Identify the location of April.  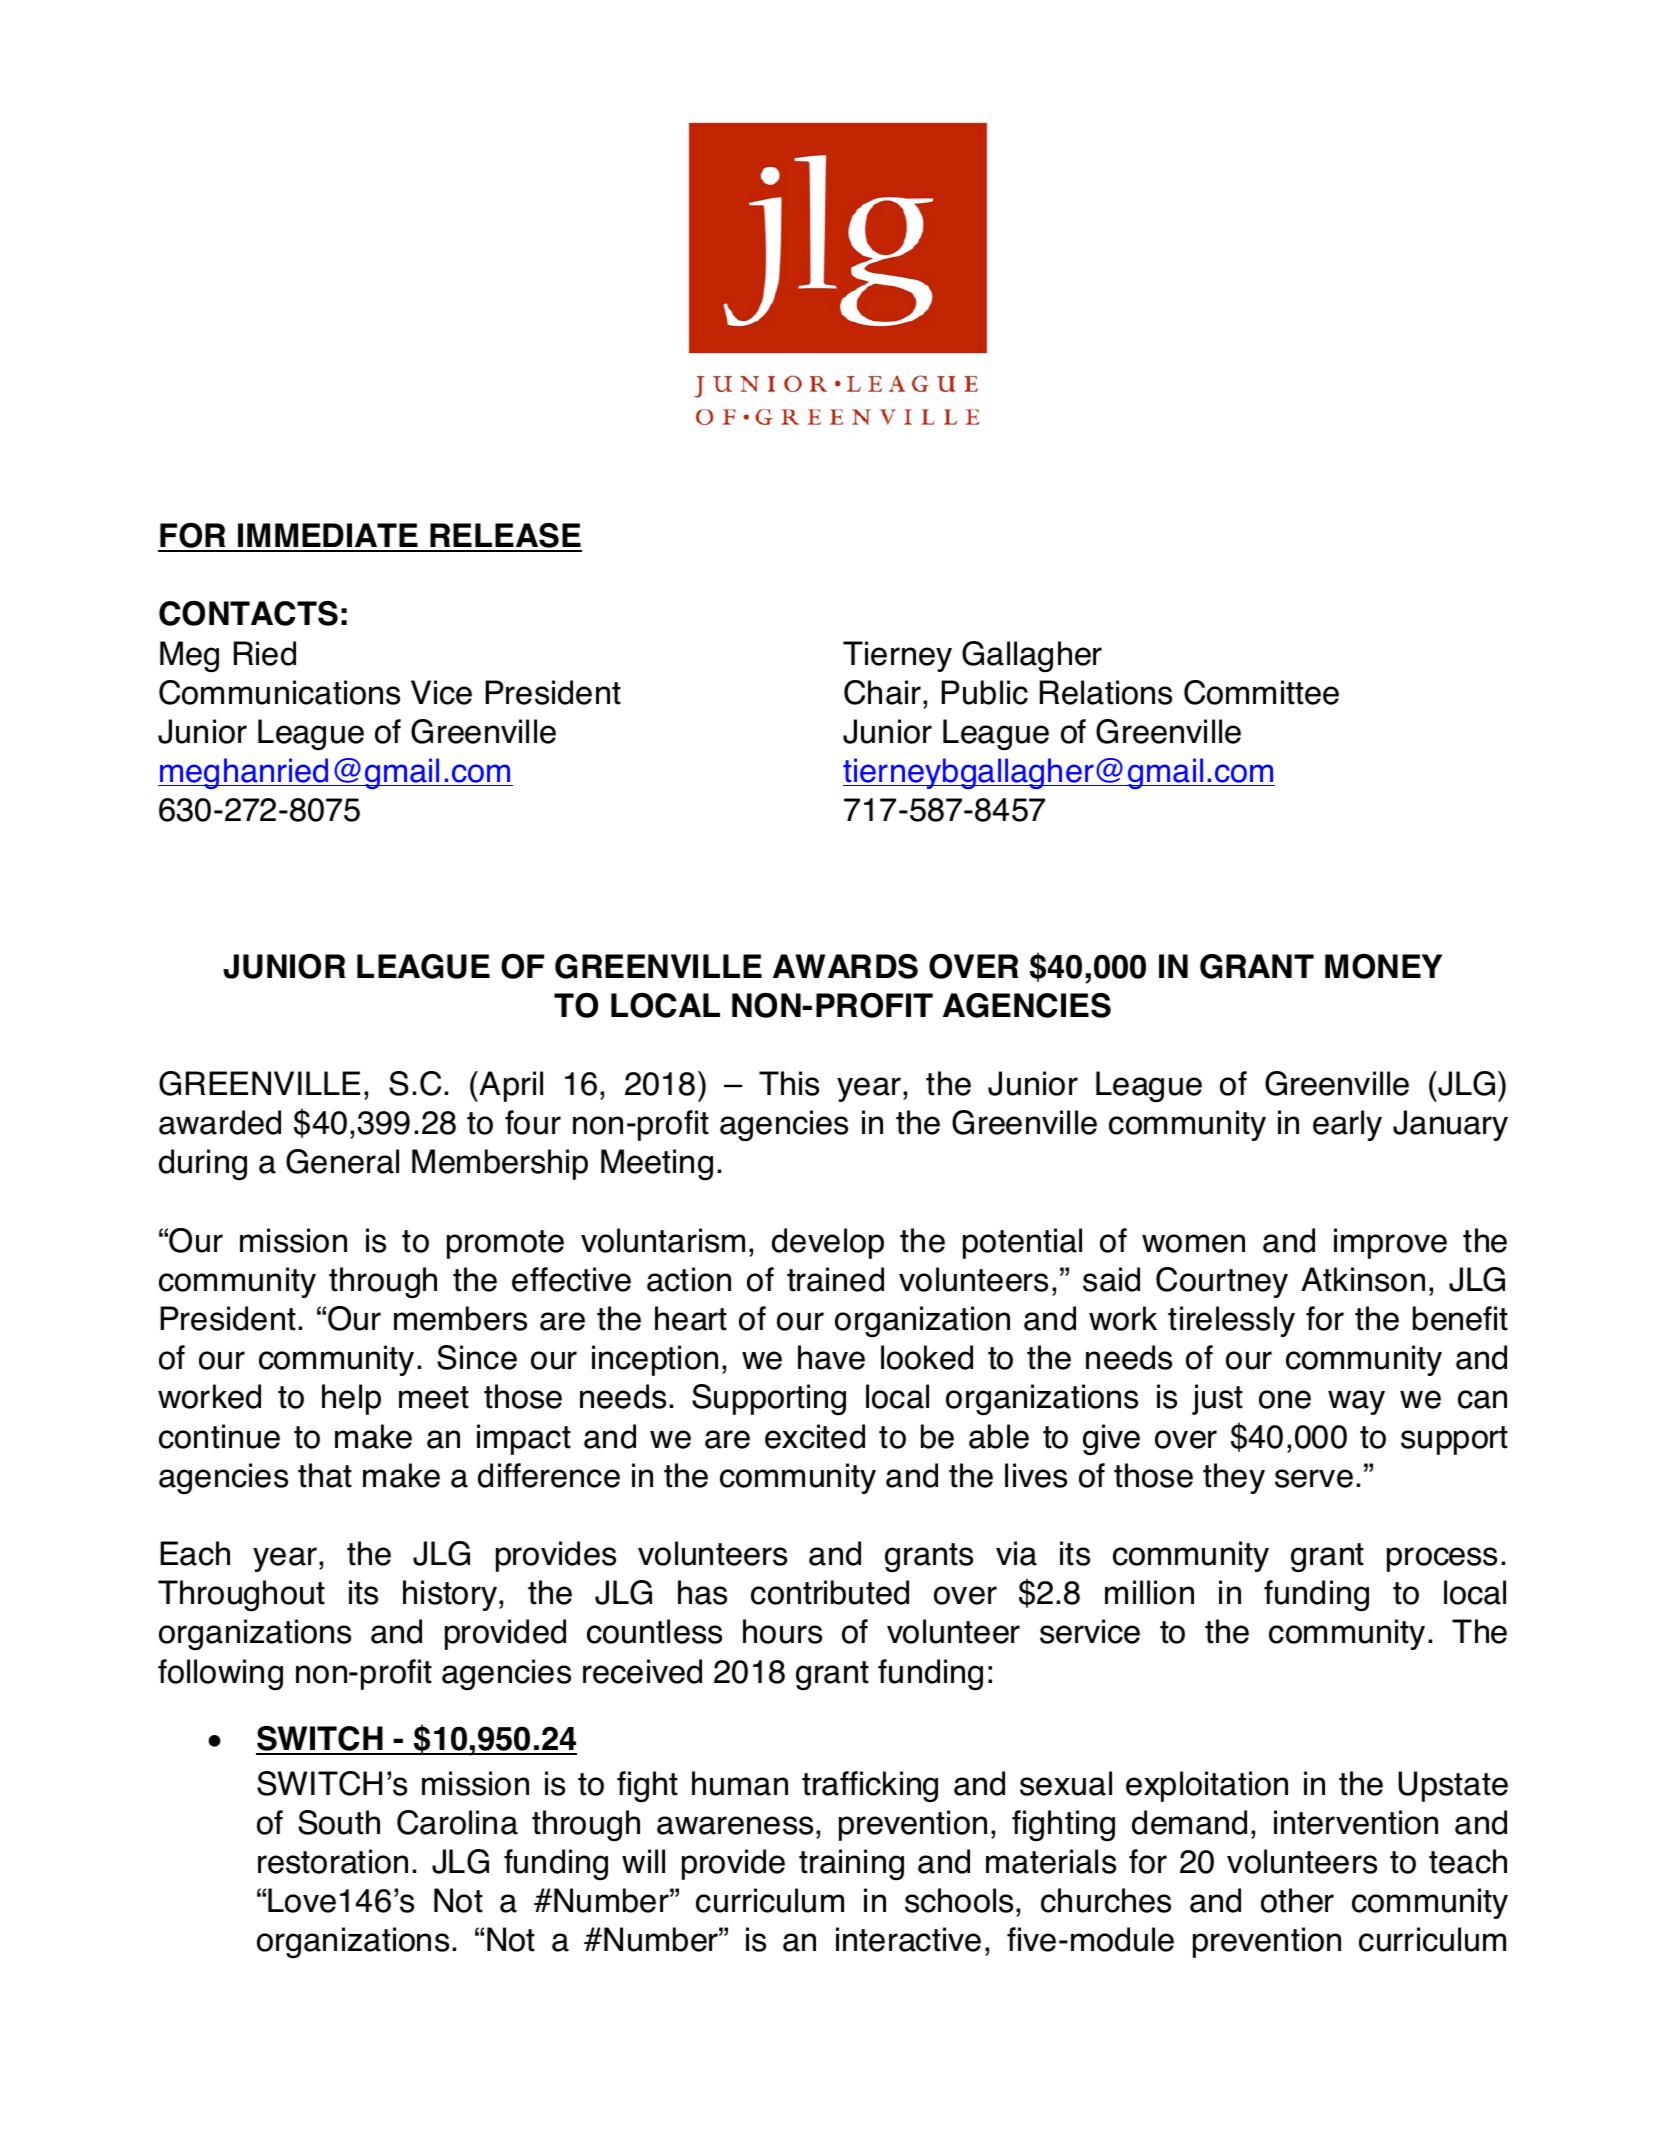
(511, 1086).
